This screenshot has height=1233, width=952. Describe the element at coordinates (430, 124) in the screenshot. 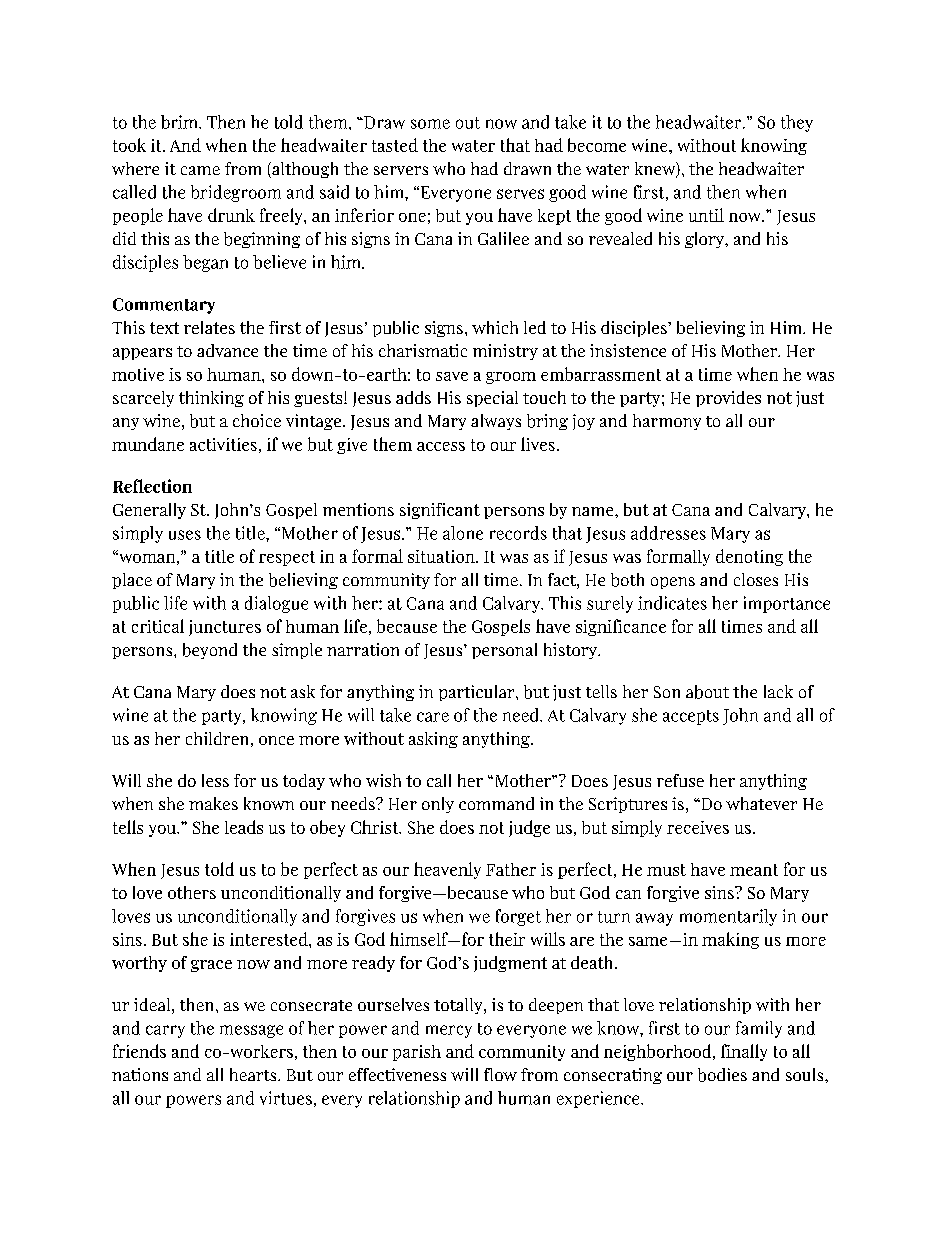

I see `some` at that location.
